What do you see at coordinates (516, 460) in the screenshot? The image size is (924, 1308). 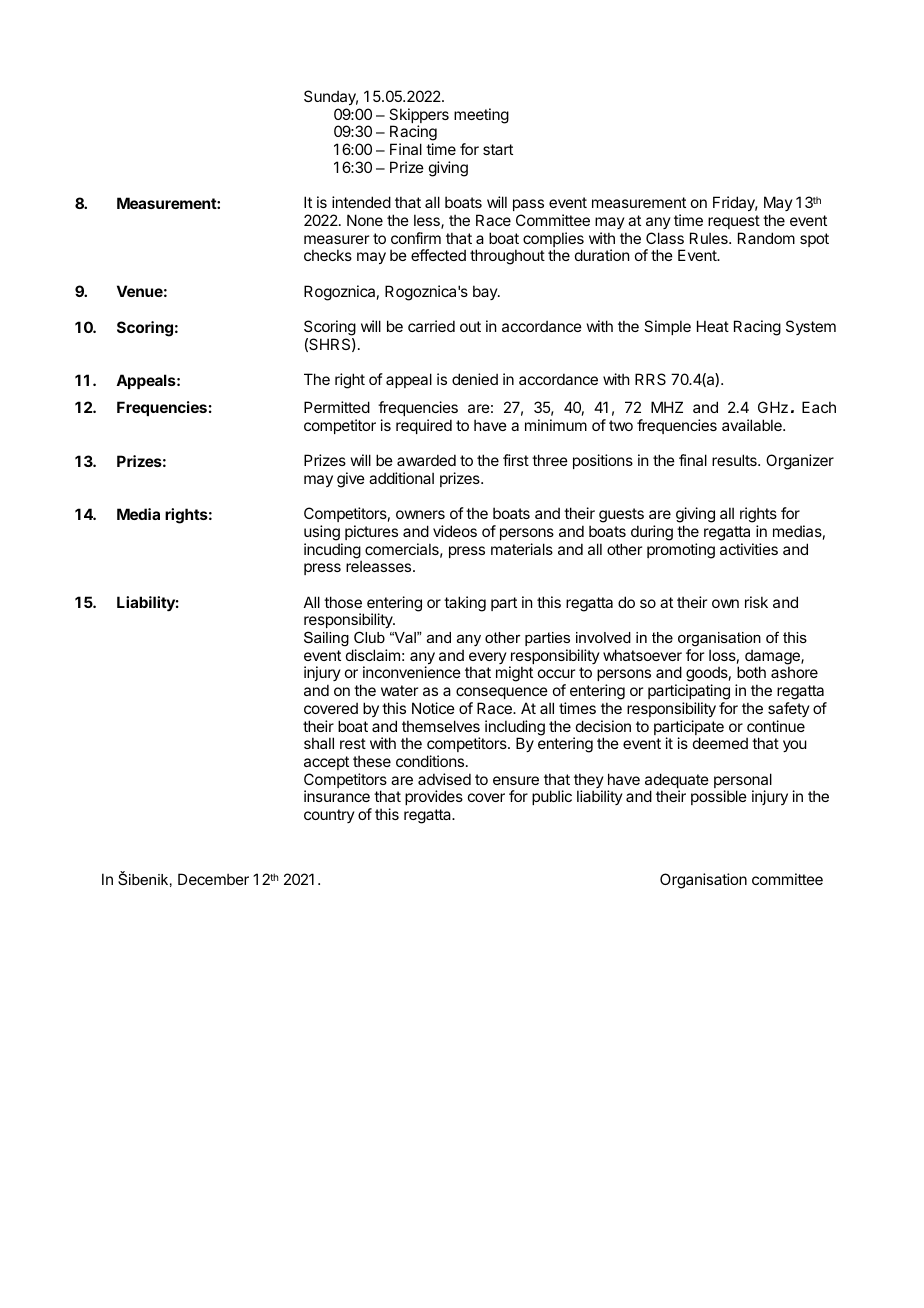 I see `first` at bounding box center [516, 460].
